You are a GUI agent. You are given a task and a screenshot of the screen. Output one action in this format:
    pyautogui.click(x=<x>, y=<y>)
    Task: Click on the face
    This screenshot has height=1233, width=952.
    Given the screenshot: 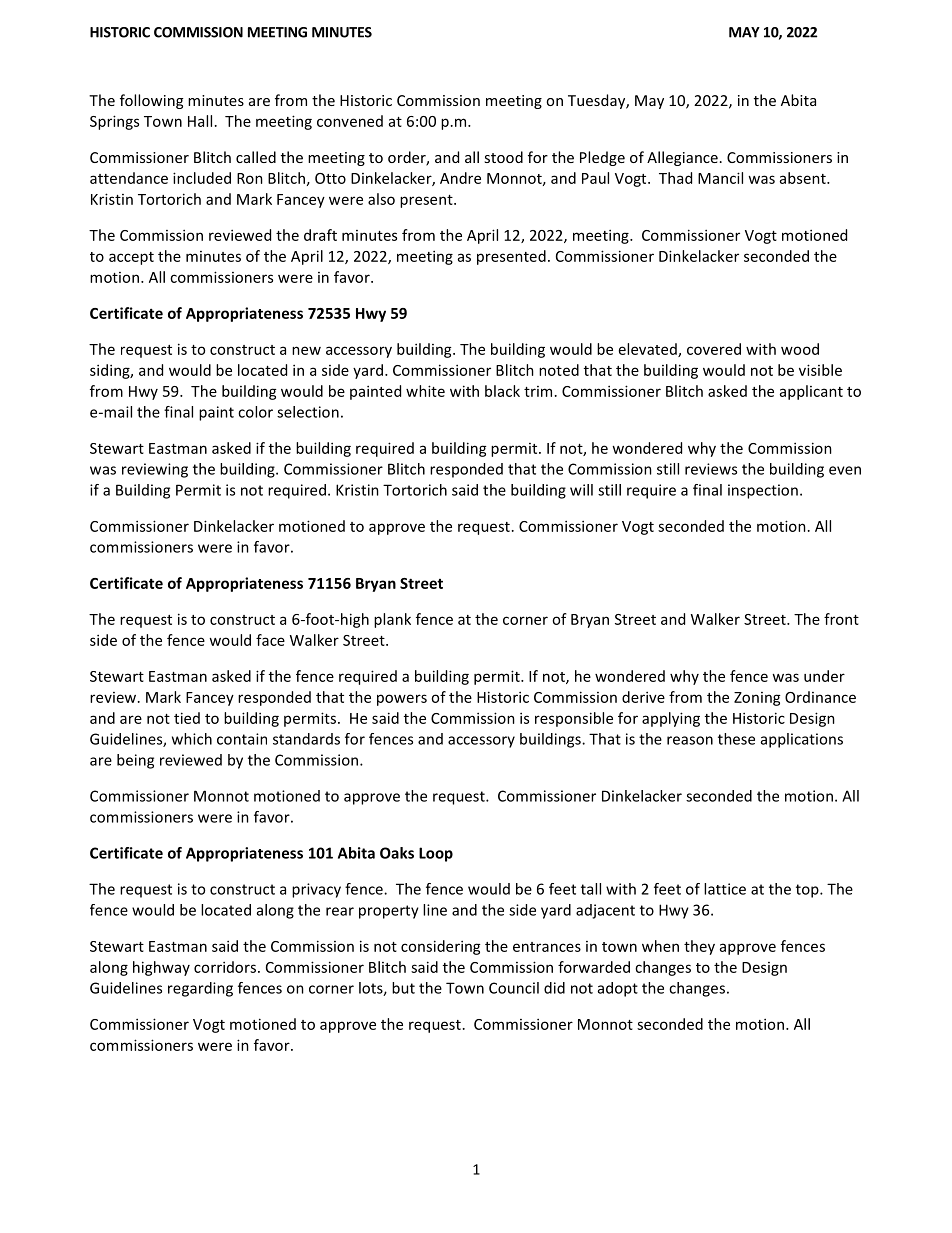 What is the action you would take?
    pyautogui.click(x=270, y=640)
